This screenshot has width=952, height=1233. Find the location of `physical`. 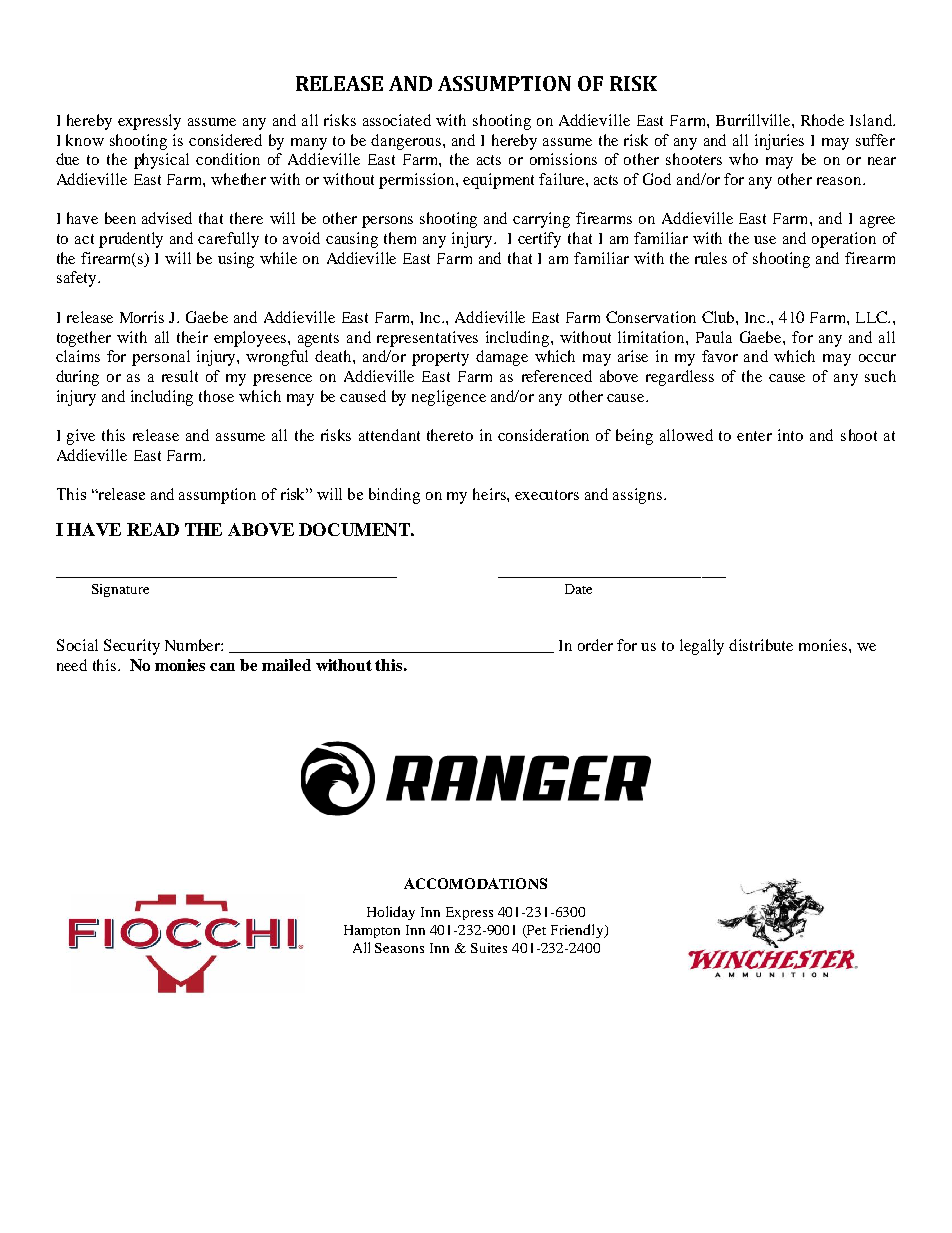

physical is located at coordinates (161, 161).
